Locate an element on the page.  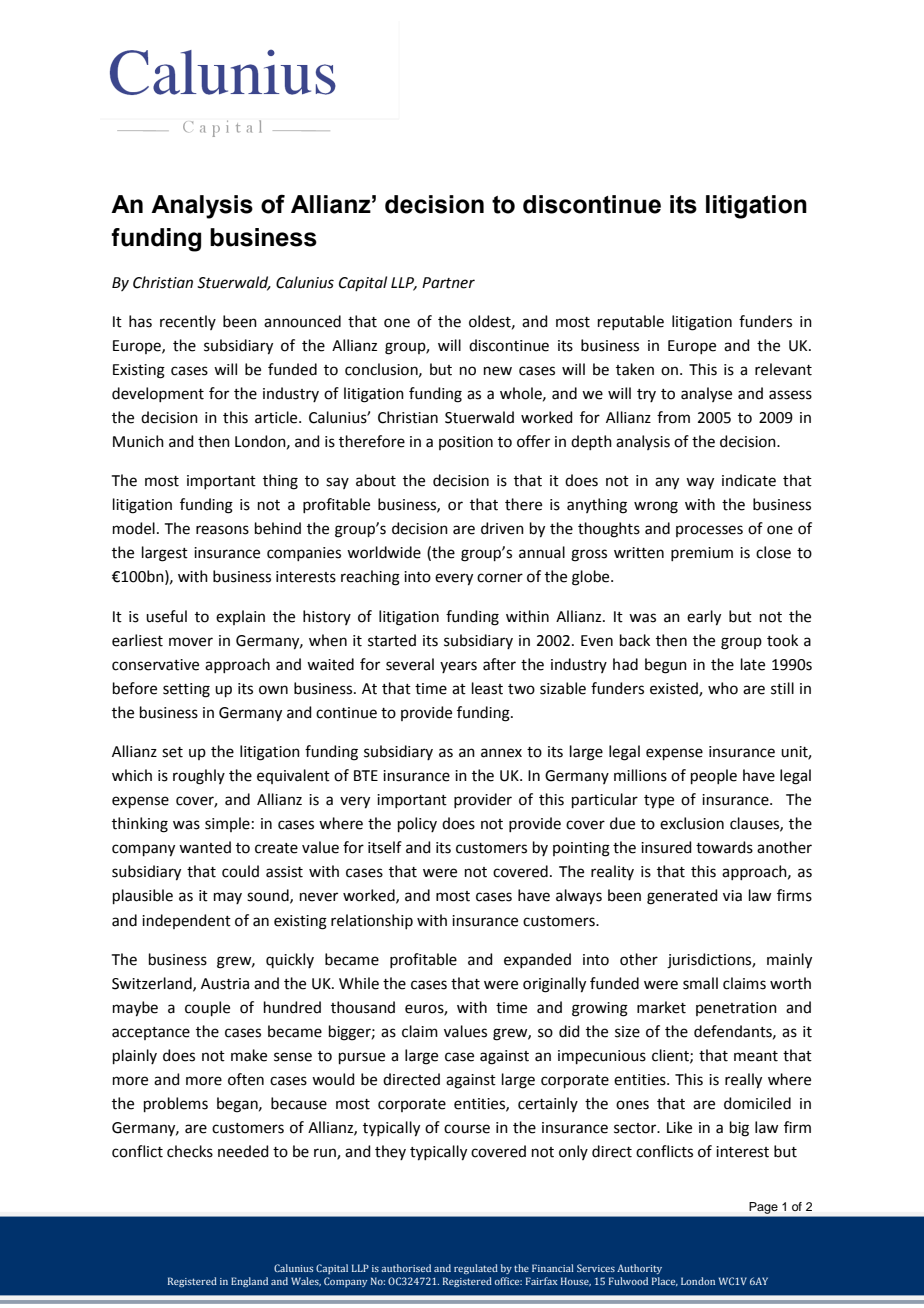
reasons is located at coordinates (222, 530).
